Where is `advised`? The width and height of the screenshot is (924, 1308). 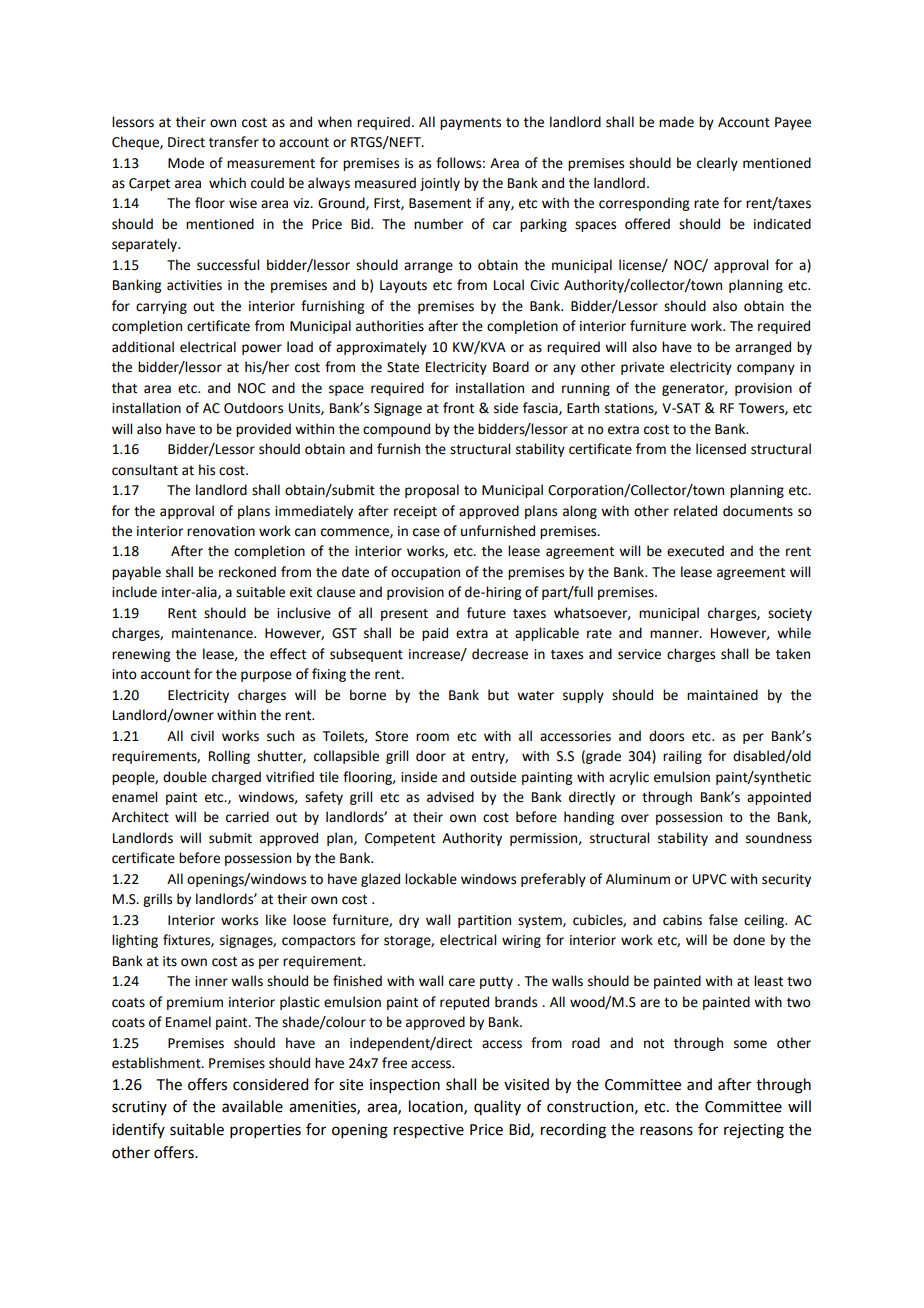 advised is located at coordinates (450, 797).
